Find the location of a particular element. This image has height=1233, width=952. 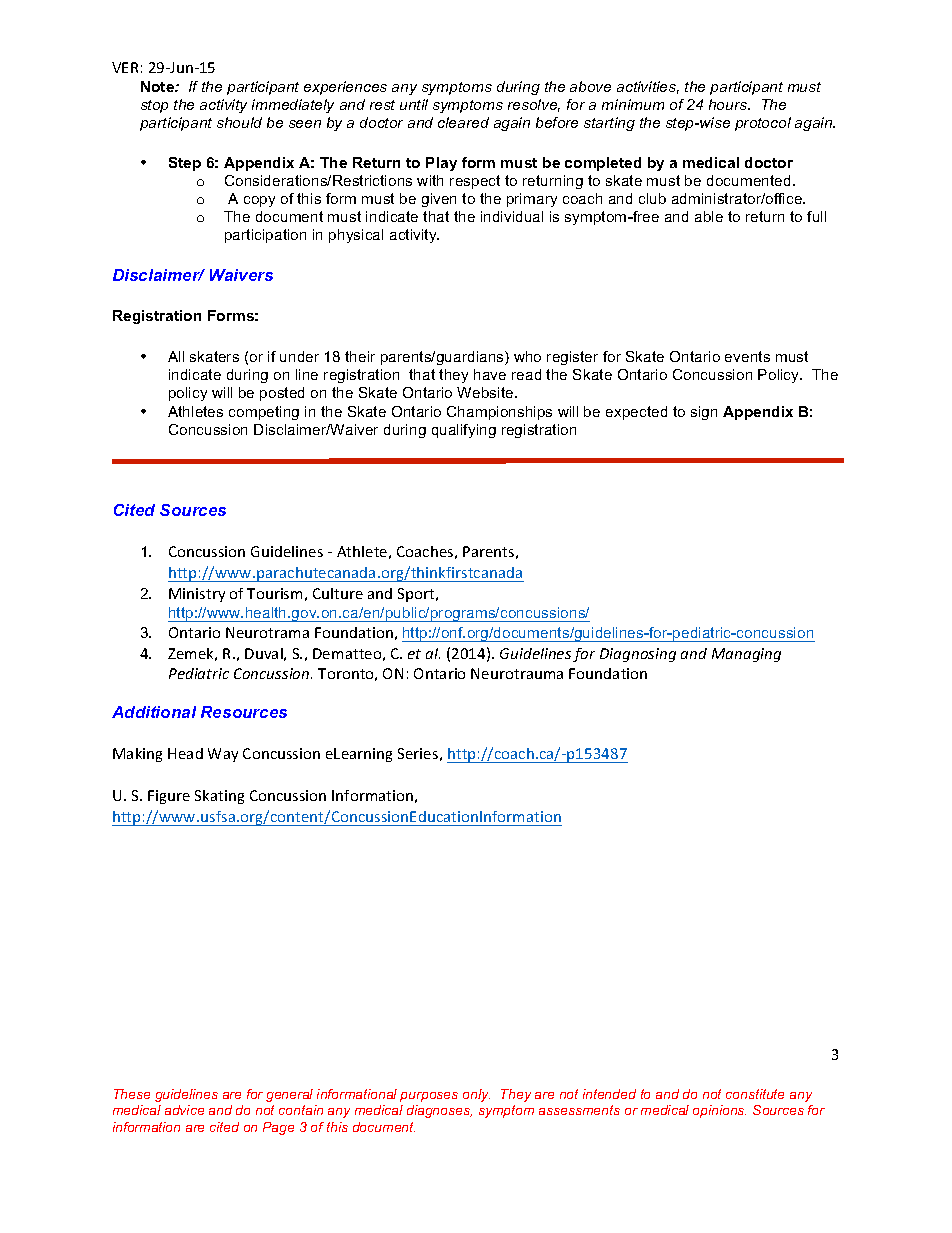

should is located at coordinates (239, 122).
